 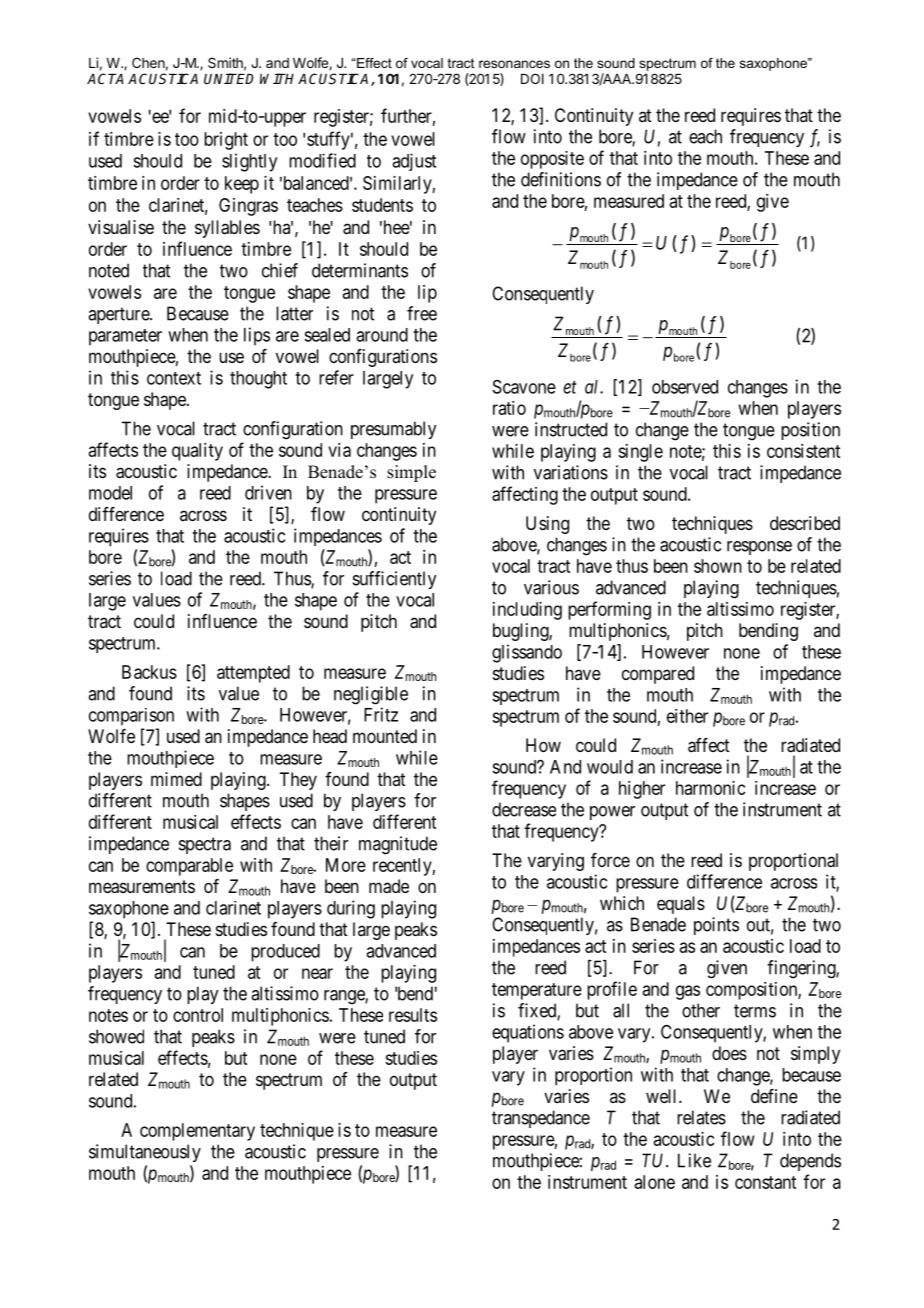 What do you see at coordinates (514, 64) in the page?
I see `resonances` at bounding box center [514, 64].
